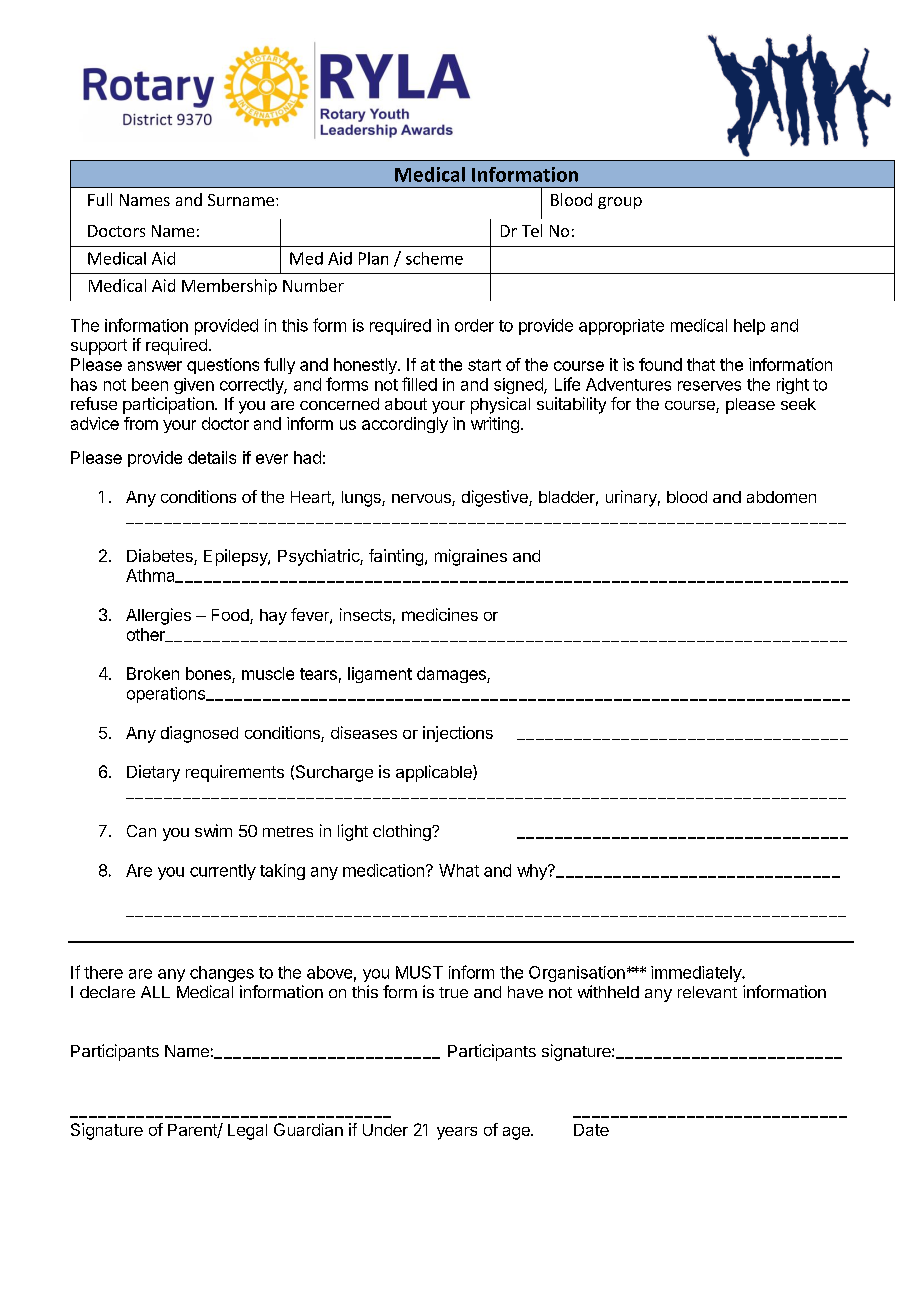  Describe the element at coordinates (229, 287) in the screenshot. I see `Membership` at that location.
